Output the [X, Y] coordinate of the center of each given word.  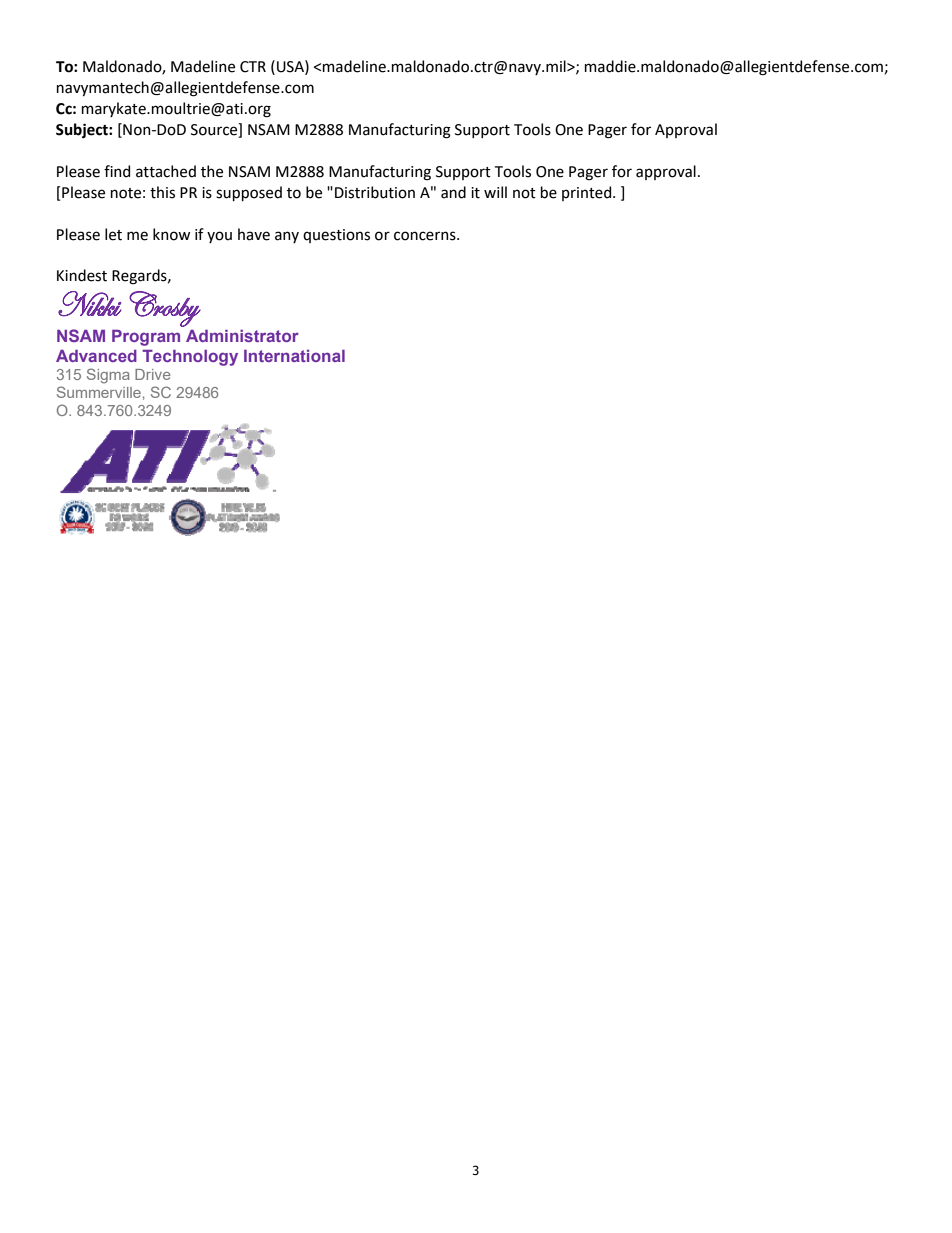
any [287, 237]
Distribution [375, 192]
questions [336, 236]
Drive [153, 374]
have [254, 234]
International [294, 356]
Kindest [82, 275]
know [171, 234]
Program [146, 338]
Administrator [242, 336]
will [495, 192]
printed [588, 193]
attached [166, 171]
